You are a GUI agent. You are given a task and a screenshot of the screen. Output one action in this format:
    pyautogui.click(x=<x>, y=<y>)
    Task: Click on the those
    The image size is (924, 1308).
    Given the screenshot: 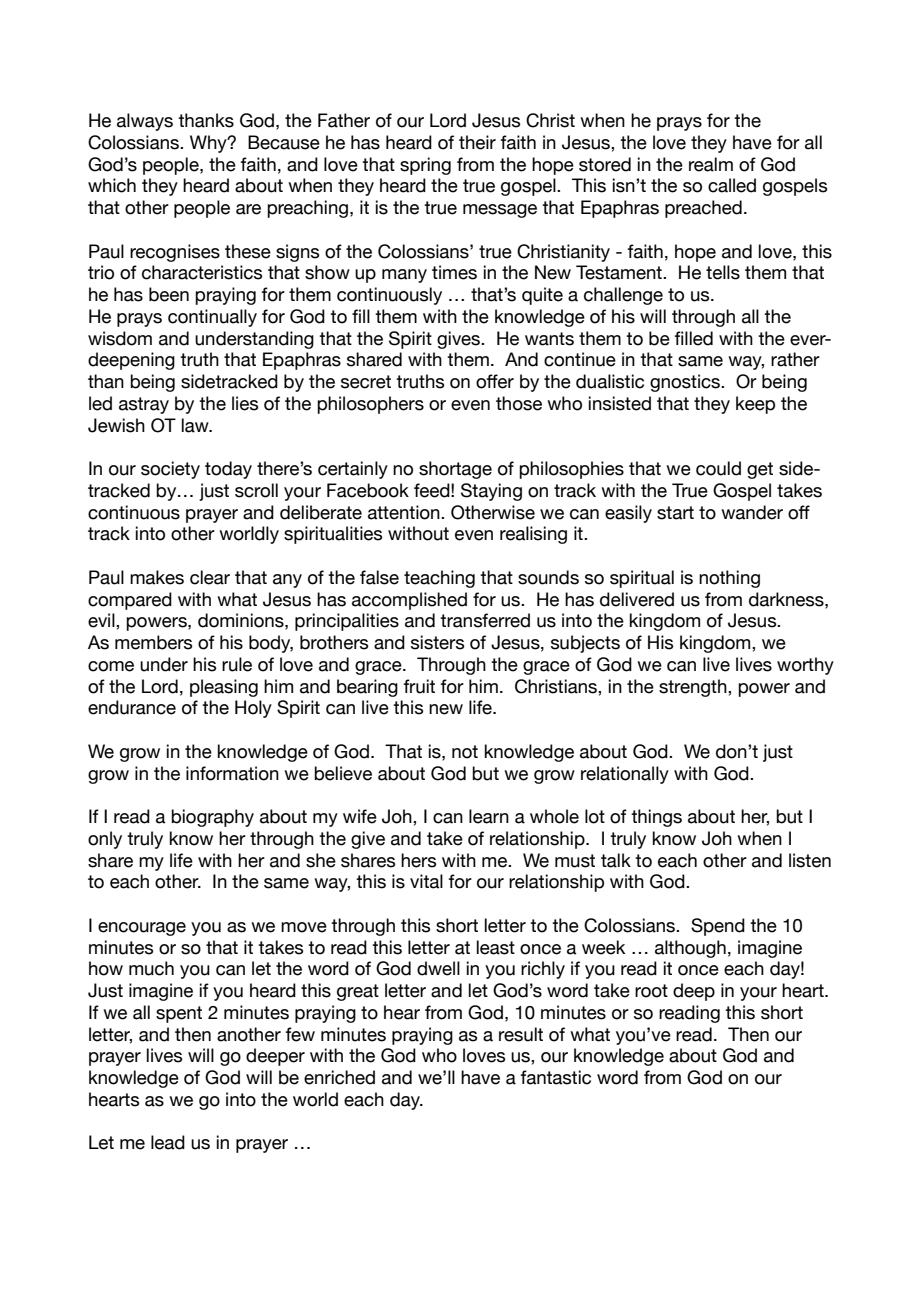 What is the action you would take?
    pyautogui.click(x=519, y=403)
